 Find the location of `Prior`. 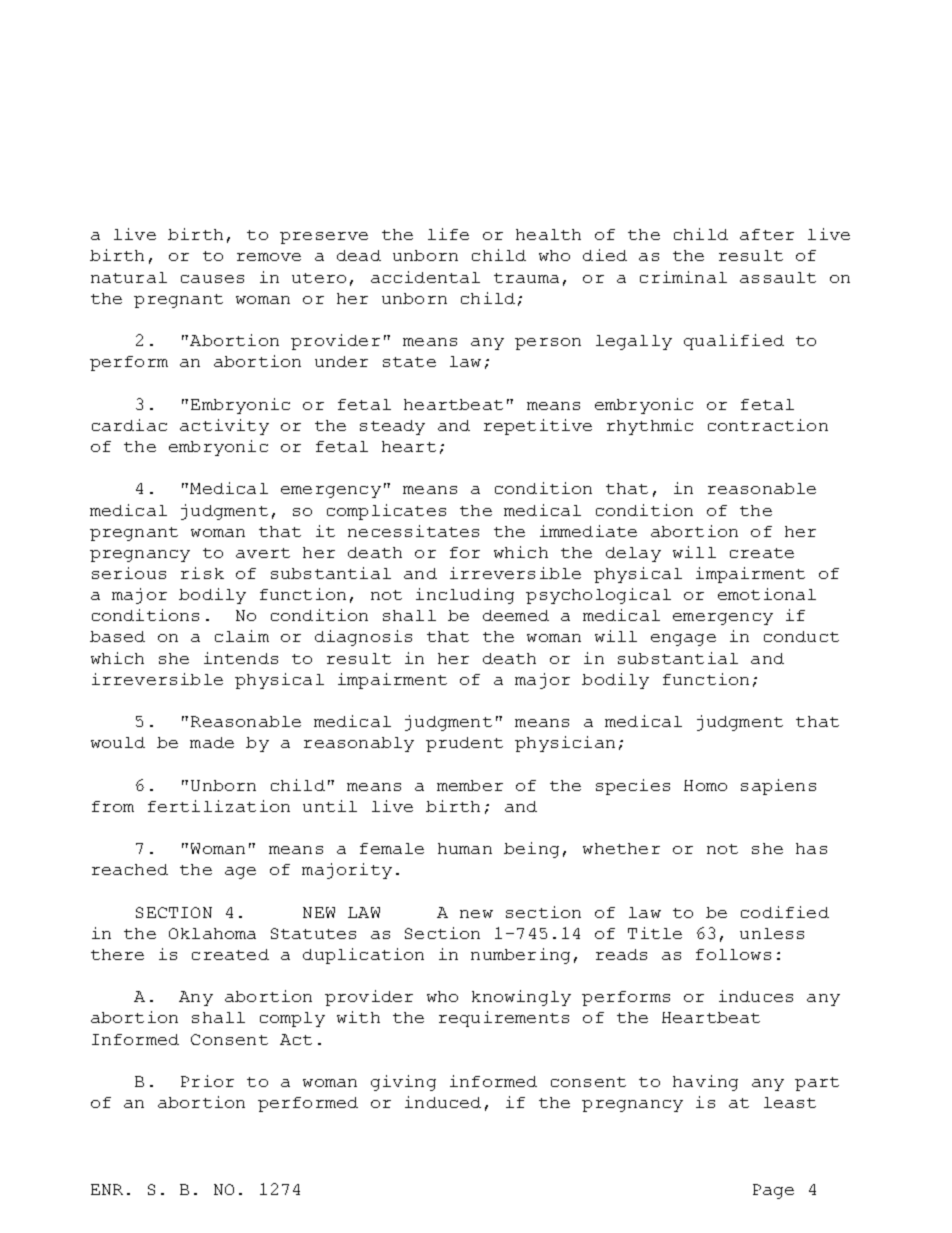

Prior is located at coordinates (207, 1081).
